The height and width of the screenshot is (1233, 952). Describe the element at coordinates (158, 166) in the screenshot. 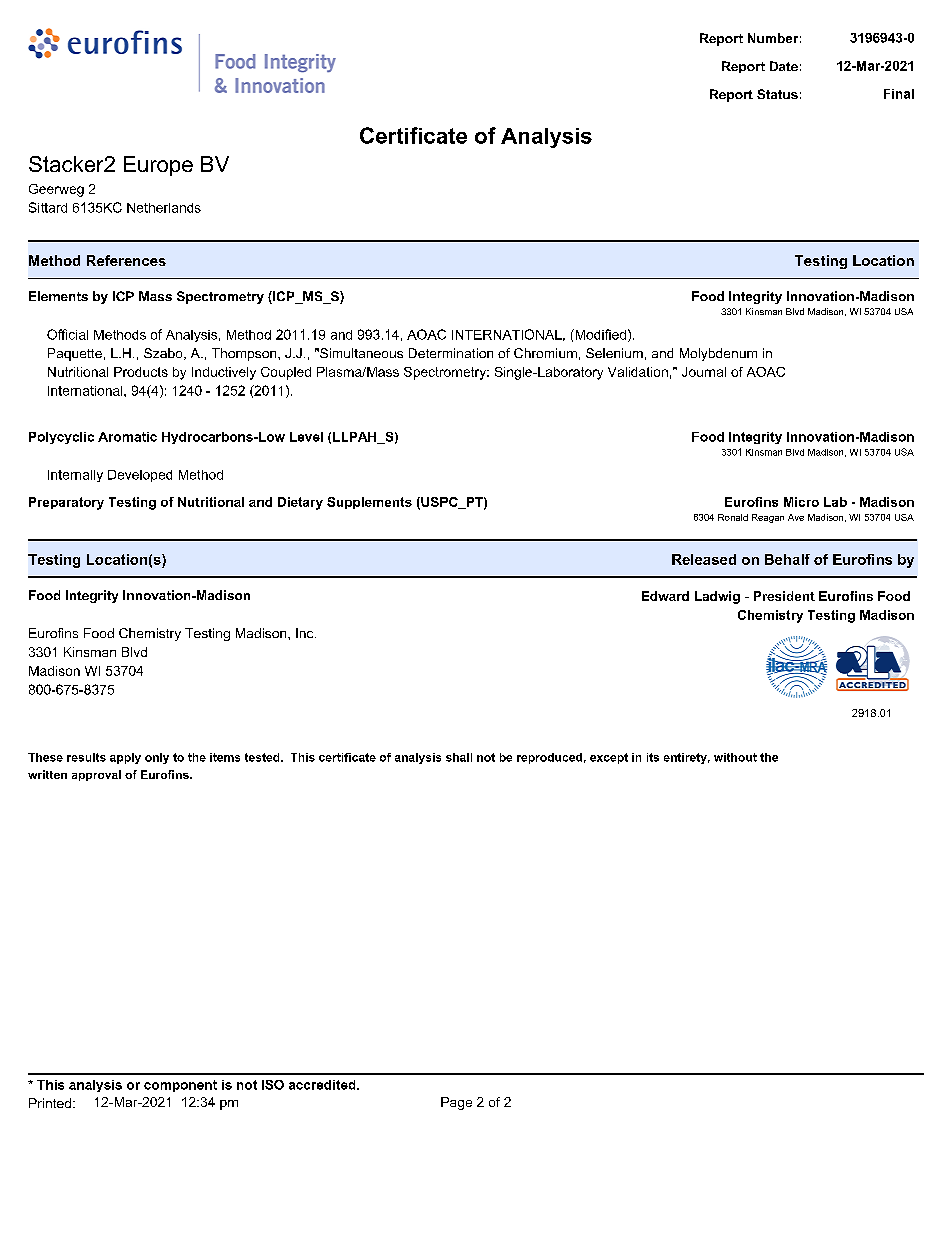

I see `Europe` at that location.
